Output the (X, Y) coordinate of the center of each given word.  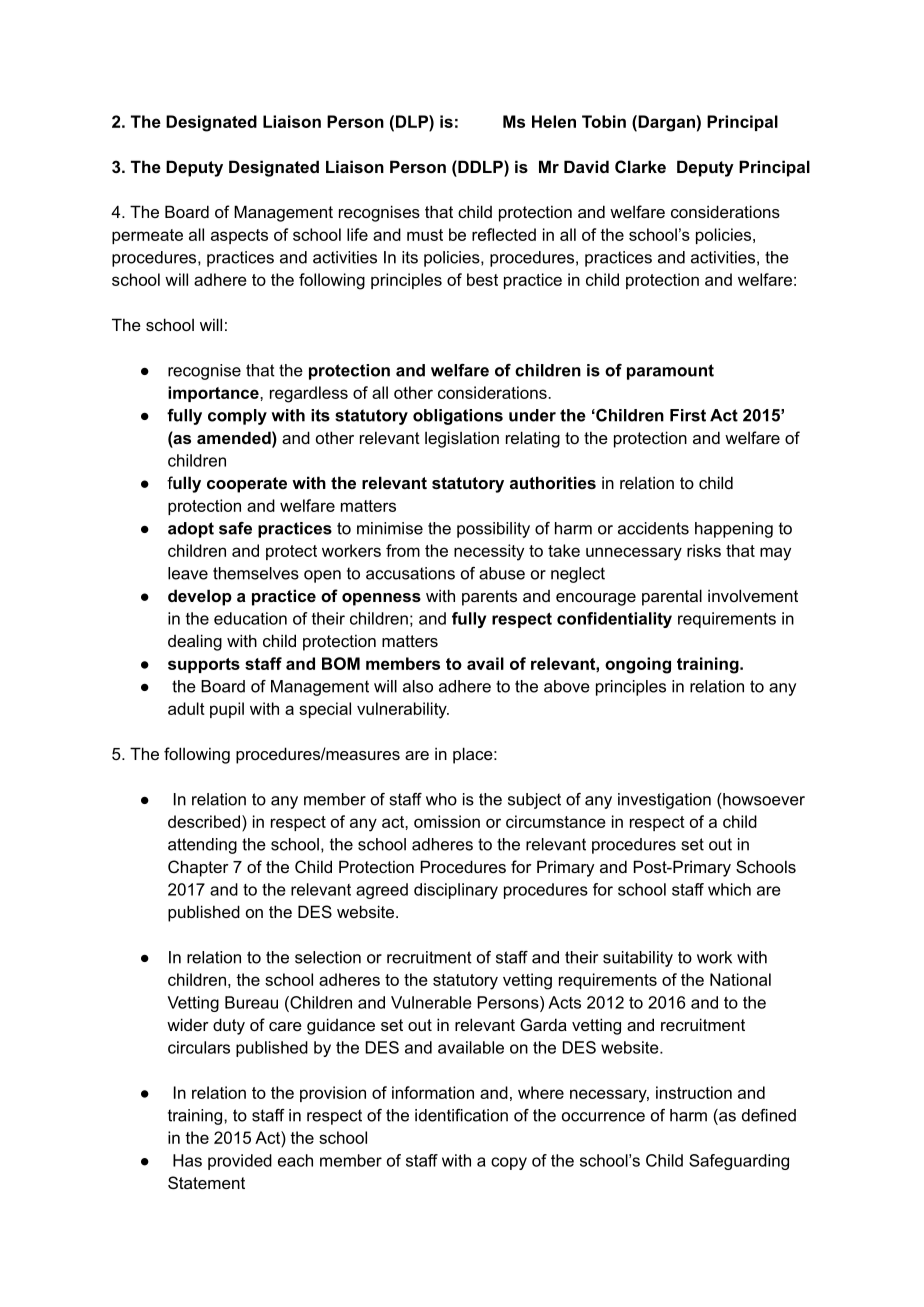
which (729, 889)
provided (240, 1162)
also (418, 686)
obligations (458, 417)
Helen (554, 121)
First (688, 415)
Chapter (198, 868)
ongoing (638, 665)
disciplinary (456, 891)
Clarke (640, 166)
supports (204, 665)
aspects (239, 236)
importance (214, 394)
